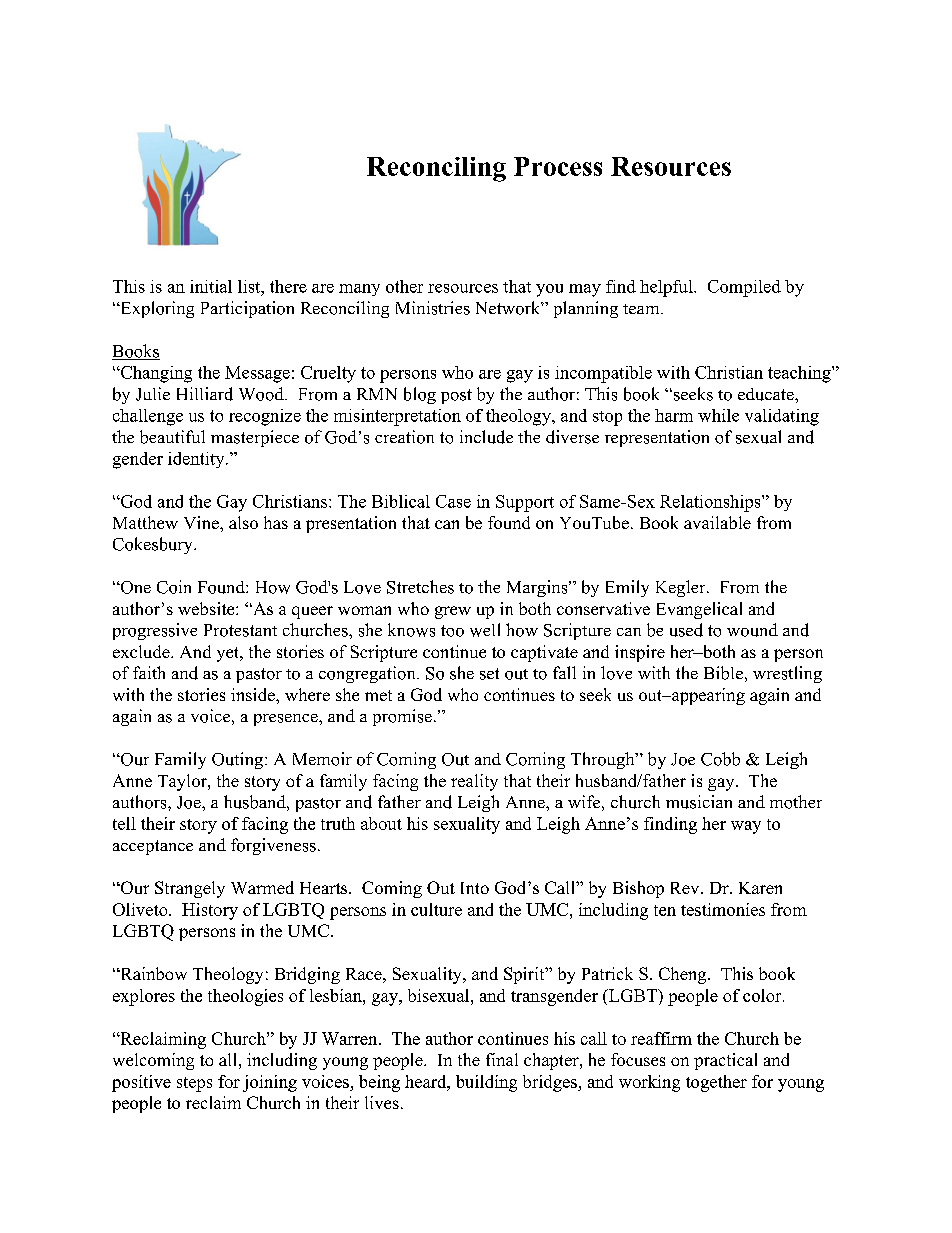  Describe the element at coordinates (744, 288) in the screenshot. I see `Compiled` at that location.
